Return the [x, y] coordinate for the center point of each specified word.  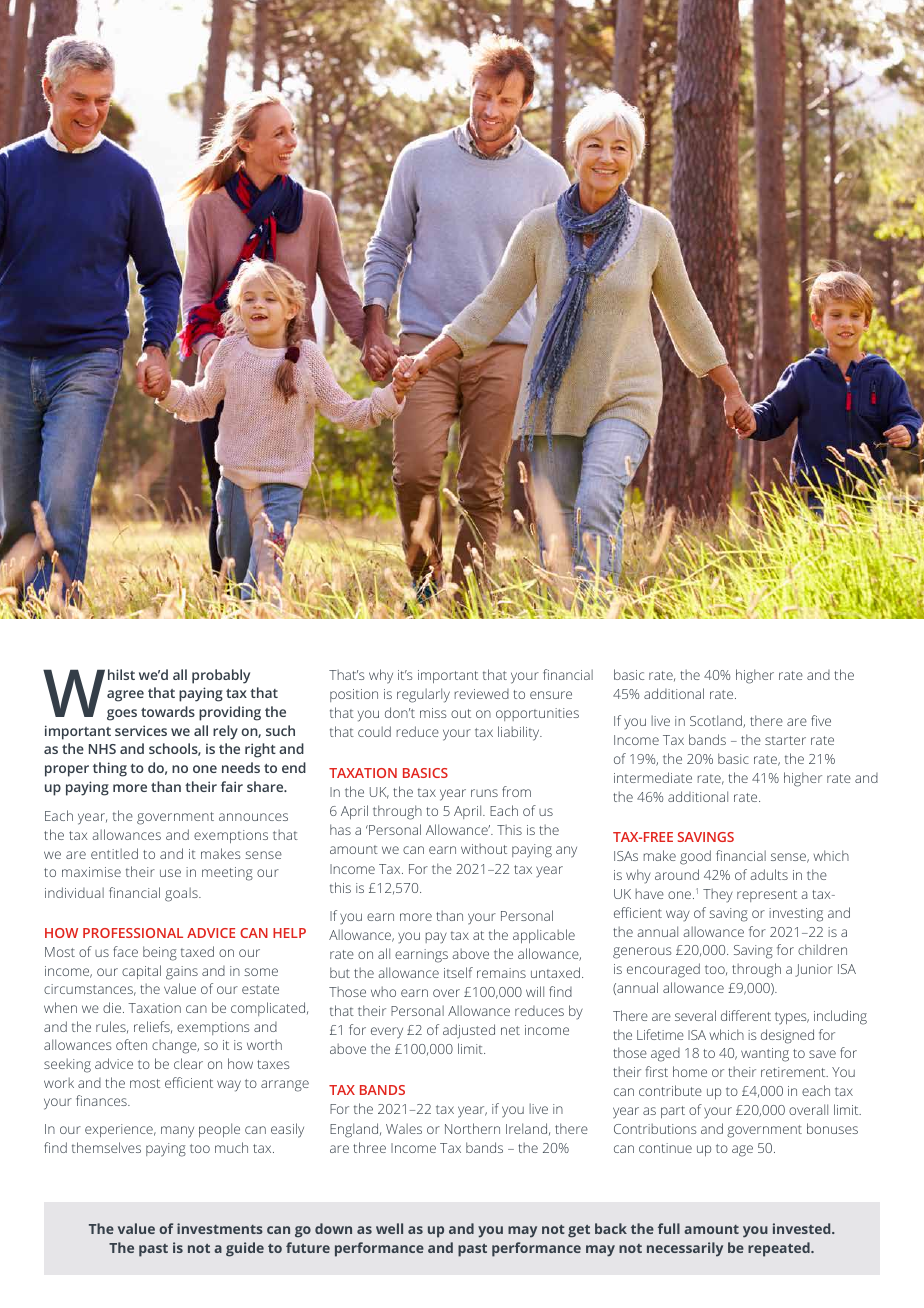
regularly [423, 695]
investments [220, 1228]
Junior [814, 970]
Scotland [717, 721]
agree [125, 696]
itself [458, 972]
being [160, 953]
